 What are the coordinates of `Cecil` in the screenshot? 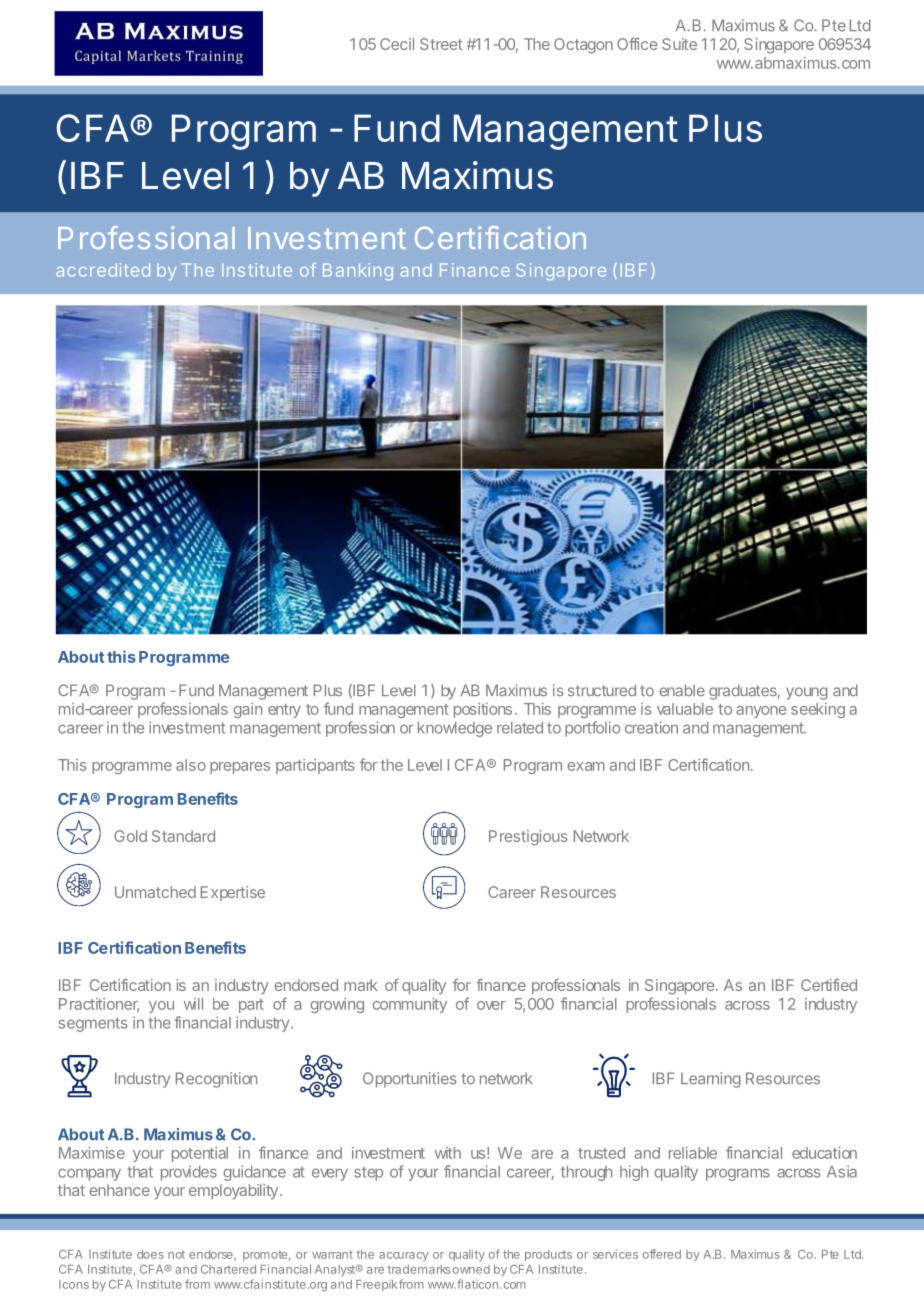 It's located at (397, 44).
